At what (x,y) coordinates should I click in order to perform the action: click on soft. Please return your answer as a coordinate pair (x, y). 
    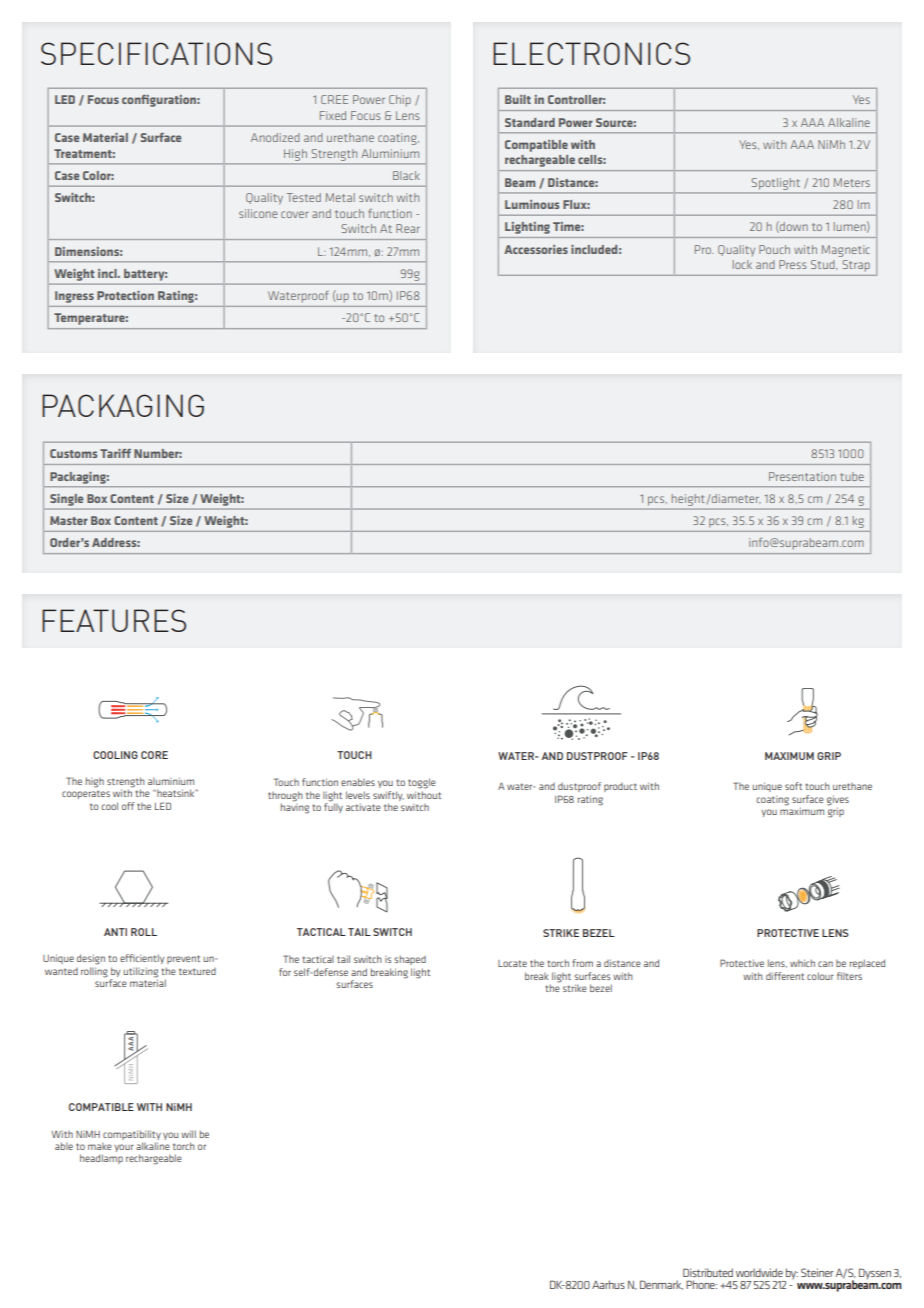
    Looking at the image, I should click on (793, 786).
